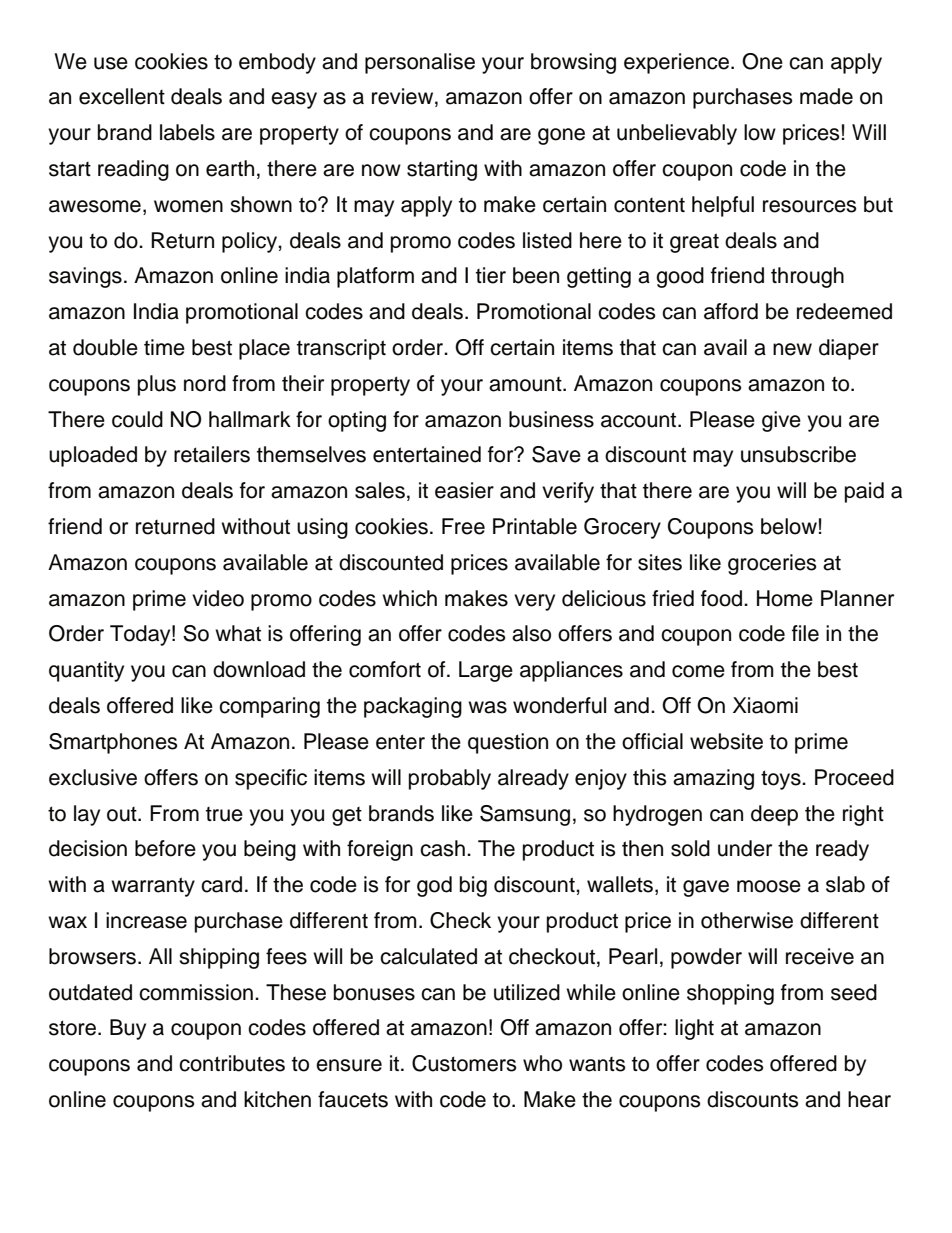  I want to click on give, so click(781, 421).
